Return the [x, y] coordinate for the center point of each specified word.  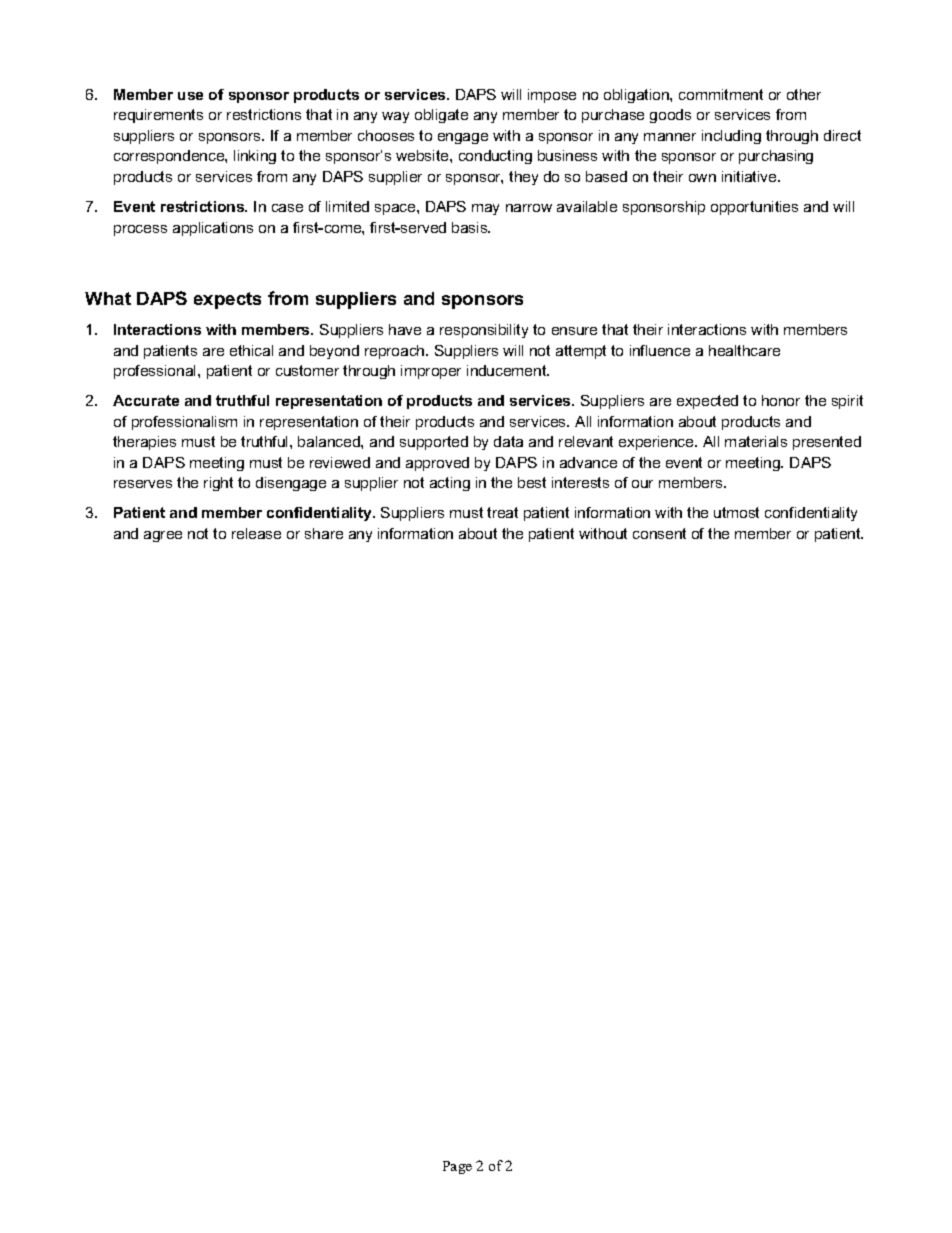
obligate [441, 116]
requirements [158, 116]
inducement [508, 370]
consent [659, 533]
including [731, 137]
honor [781, 400]
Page [457, 1167]
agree [163, 536]
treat [502, 512]
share [324, 533]
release [256, 533]
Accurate [146, 400]
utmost [736, 512]
